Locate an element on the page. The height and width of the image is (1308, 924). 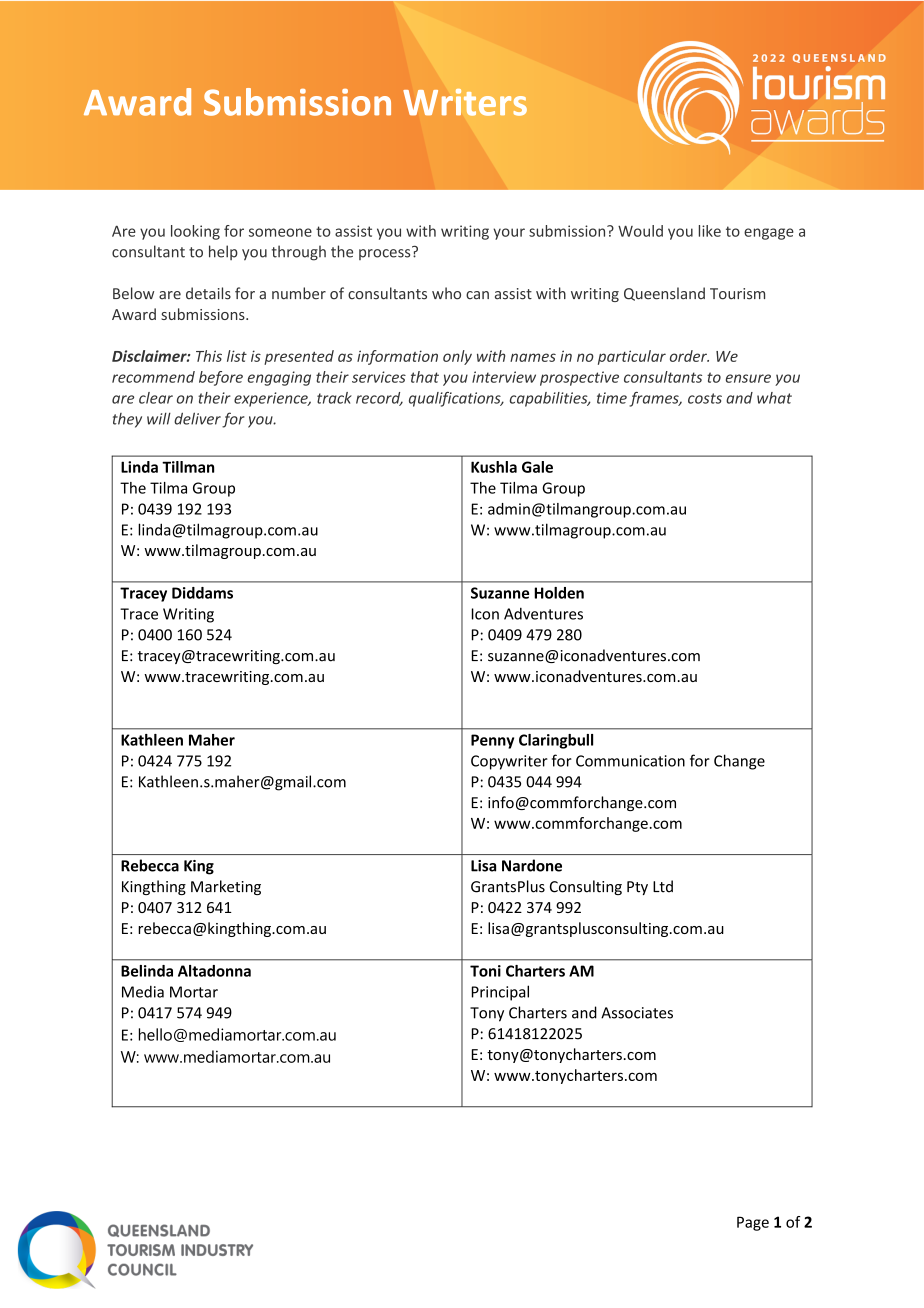
costs is located at coordinates (705, 398).
